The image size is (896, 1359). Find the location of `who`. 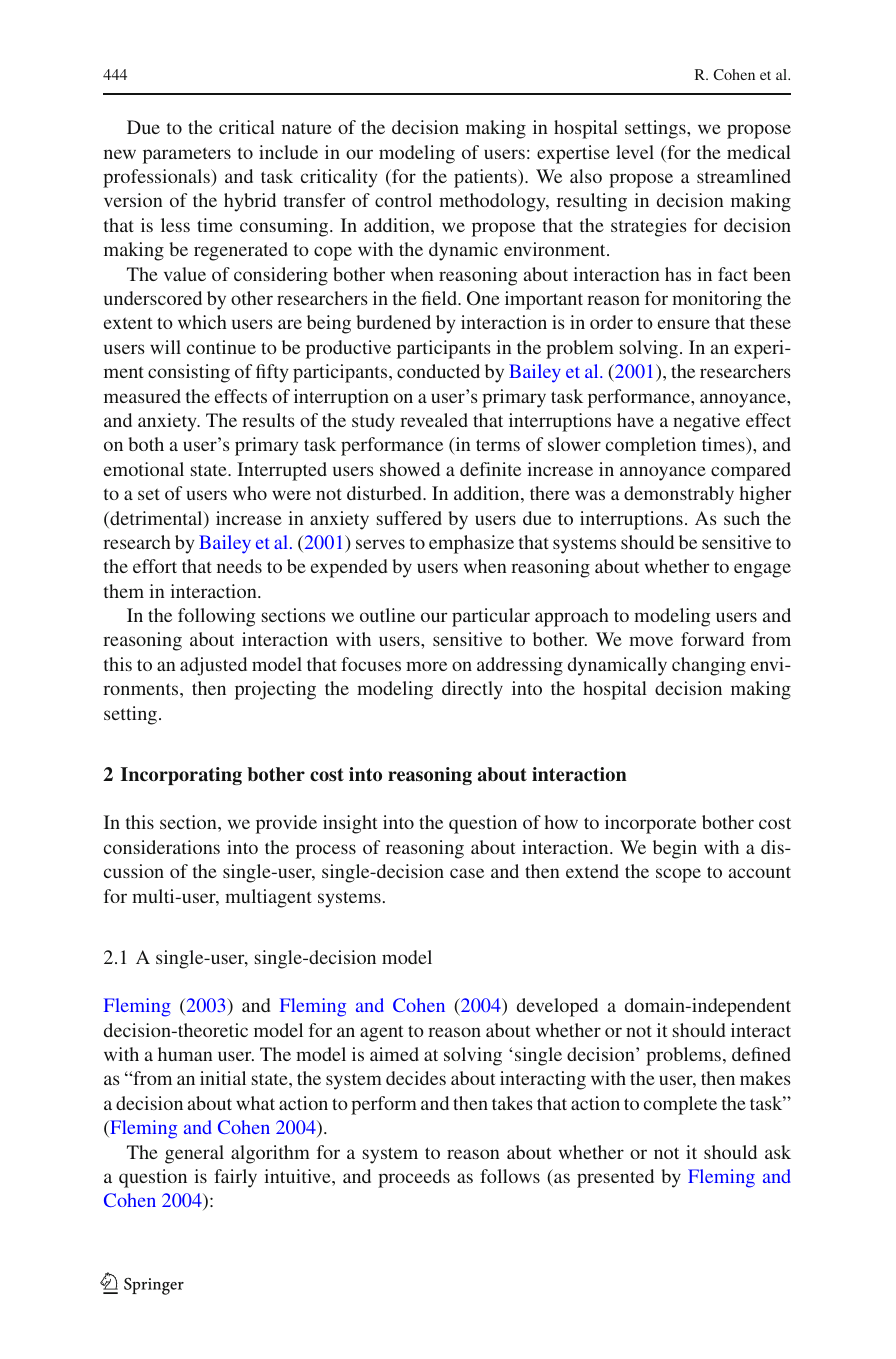

who is located at coordinates (250, 493).
